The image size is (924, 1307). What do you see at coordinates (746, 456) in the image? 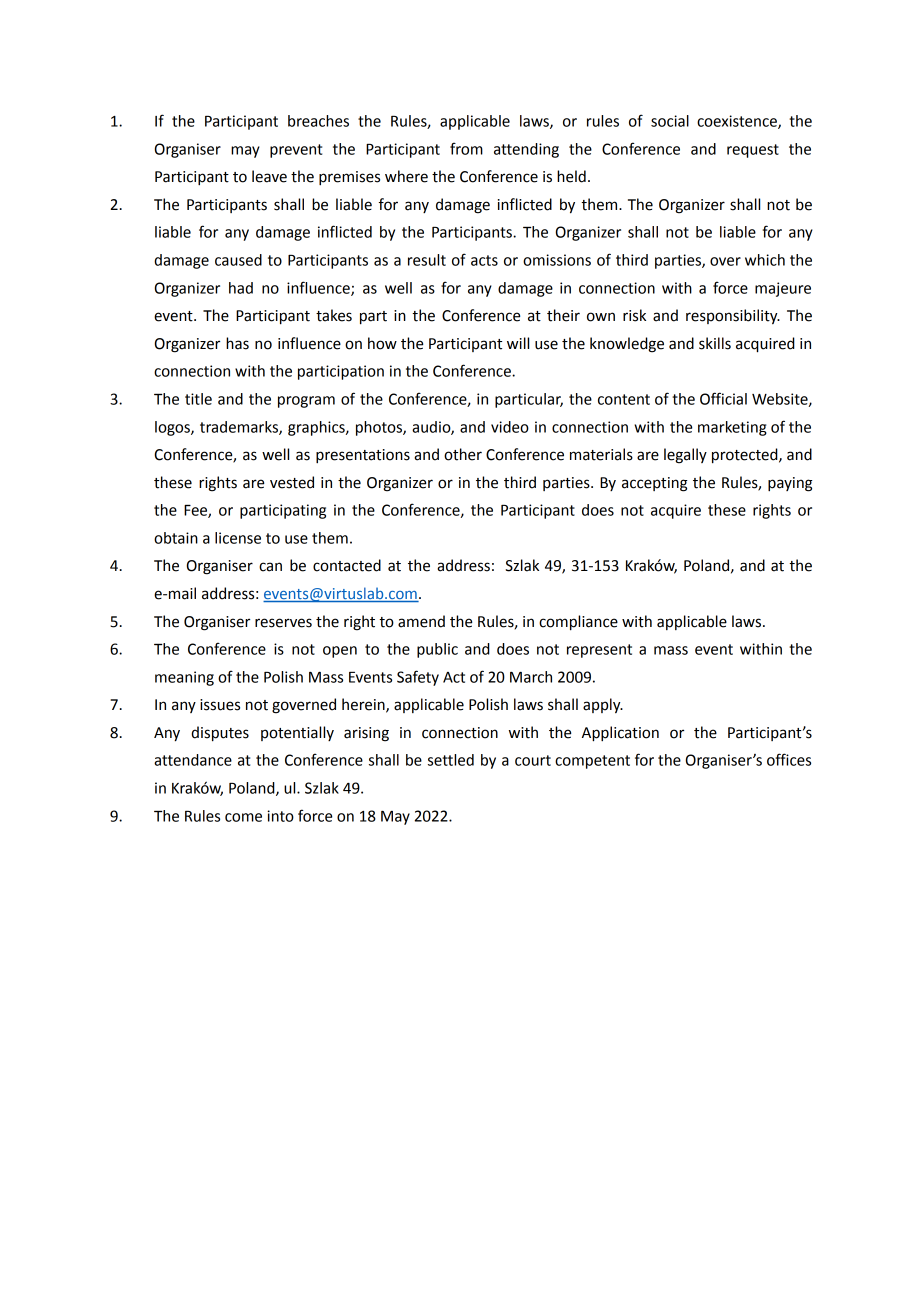
I see `protected` at bounding box center [746, 456].
